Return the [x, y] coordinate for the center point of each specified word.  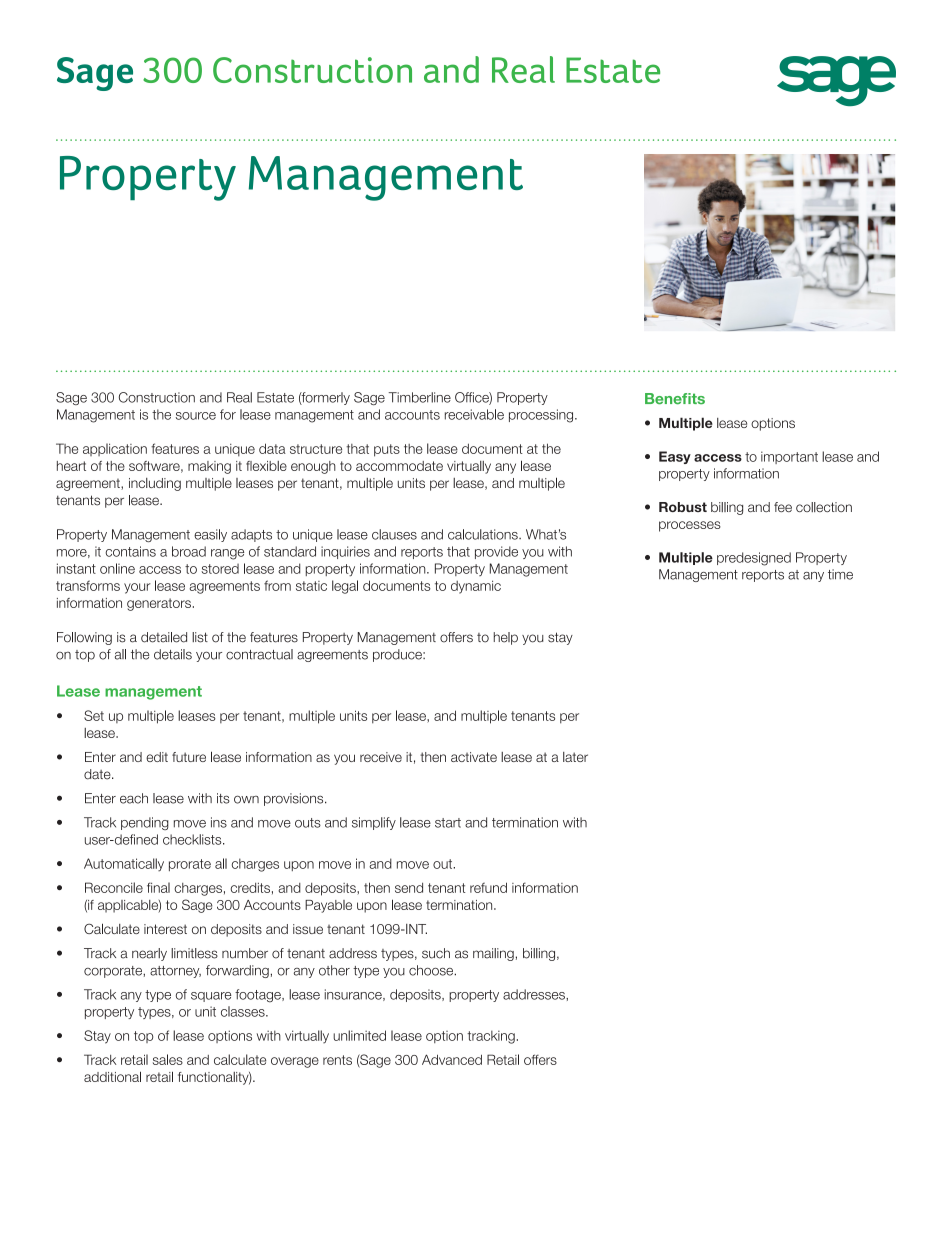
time [840, 574]
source [196, 416]
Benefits [675, 399]
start [448, 823]
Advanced [452, 1059]
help [506, 638]
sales [168, 1059]
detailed [164, 637]
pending [145, 823]
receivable [474, 414]
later [575, 757]
